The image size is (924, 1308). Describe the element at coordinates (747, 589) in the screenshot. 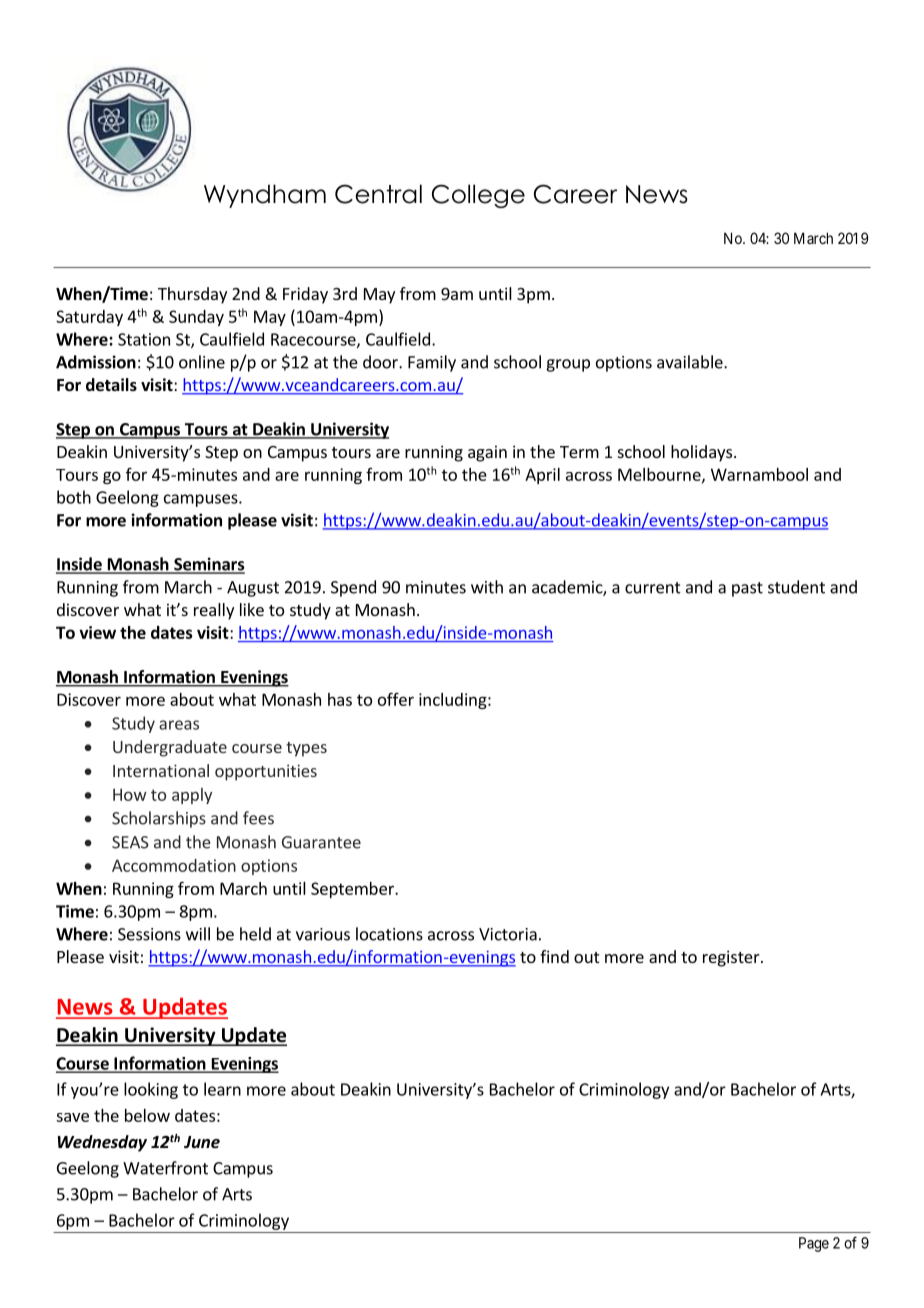

I see `past` at that location.
